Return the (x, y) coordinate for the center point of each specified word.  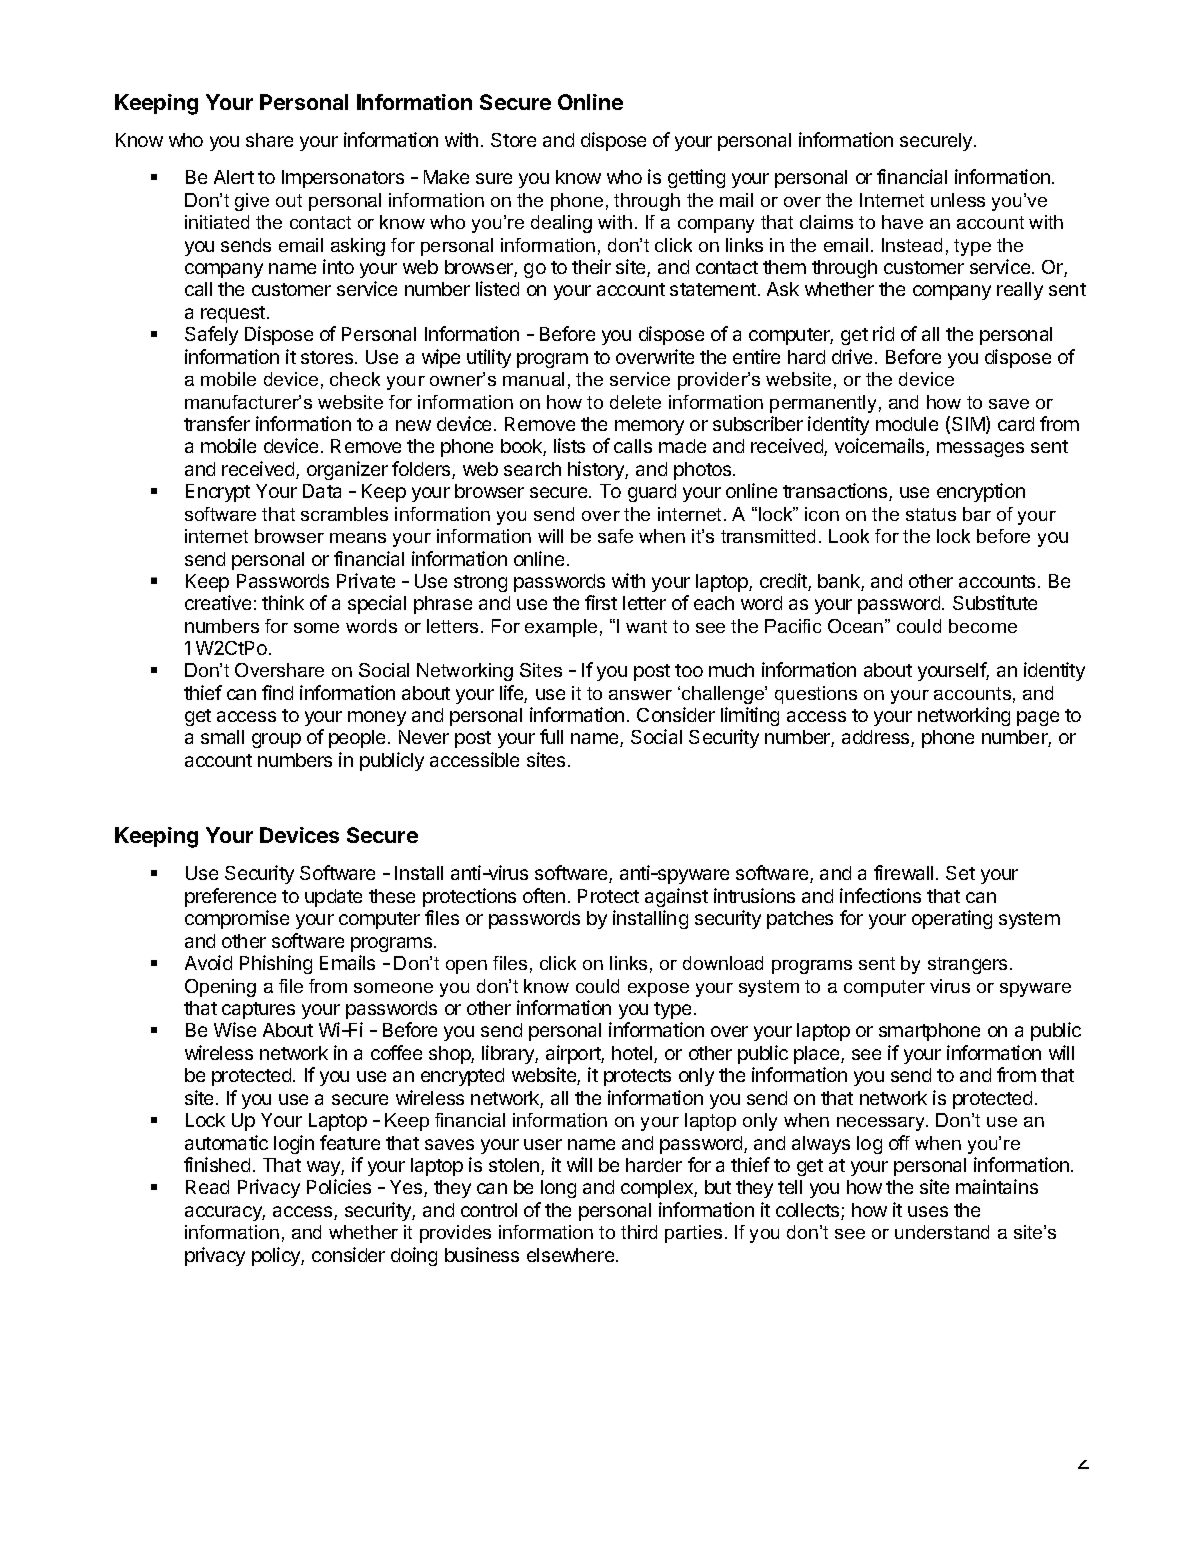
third (639, 1232)
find (277, 692)
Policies (339, 1186)
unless (958, 200)
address (877, 738)
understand (942, 1232)
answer (640, 695)
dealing (561, 224)
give (252, 202)
